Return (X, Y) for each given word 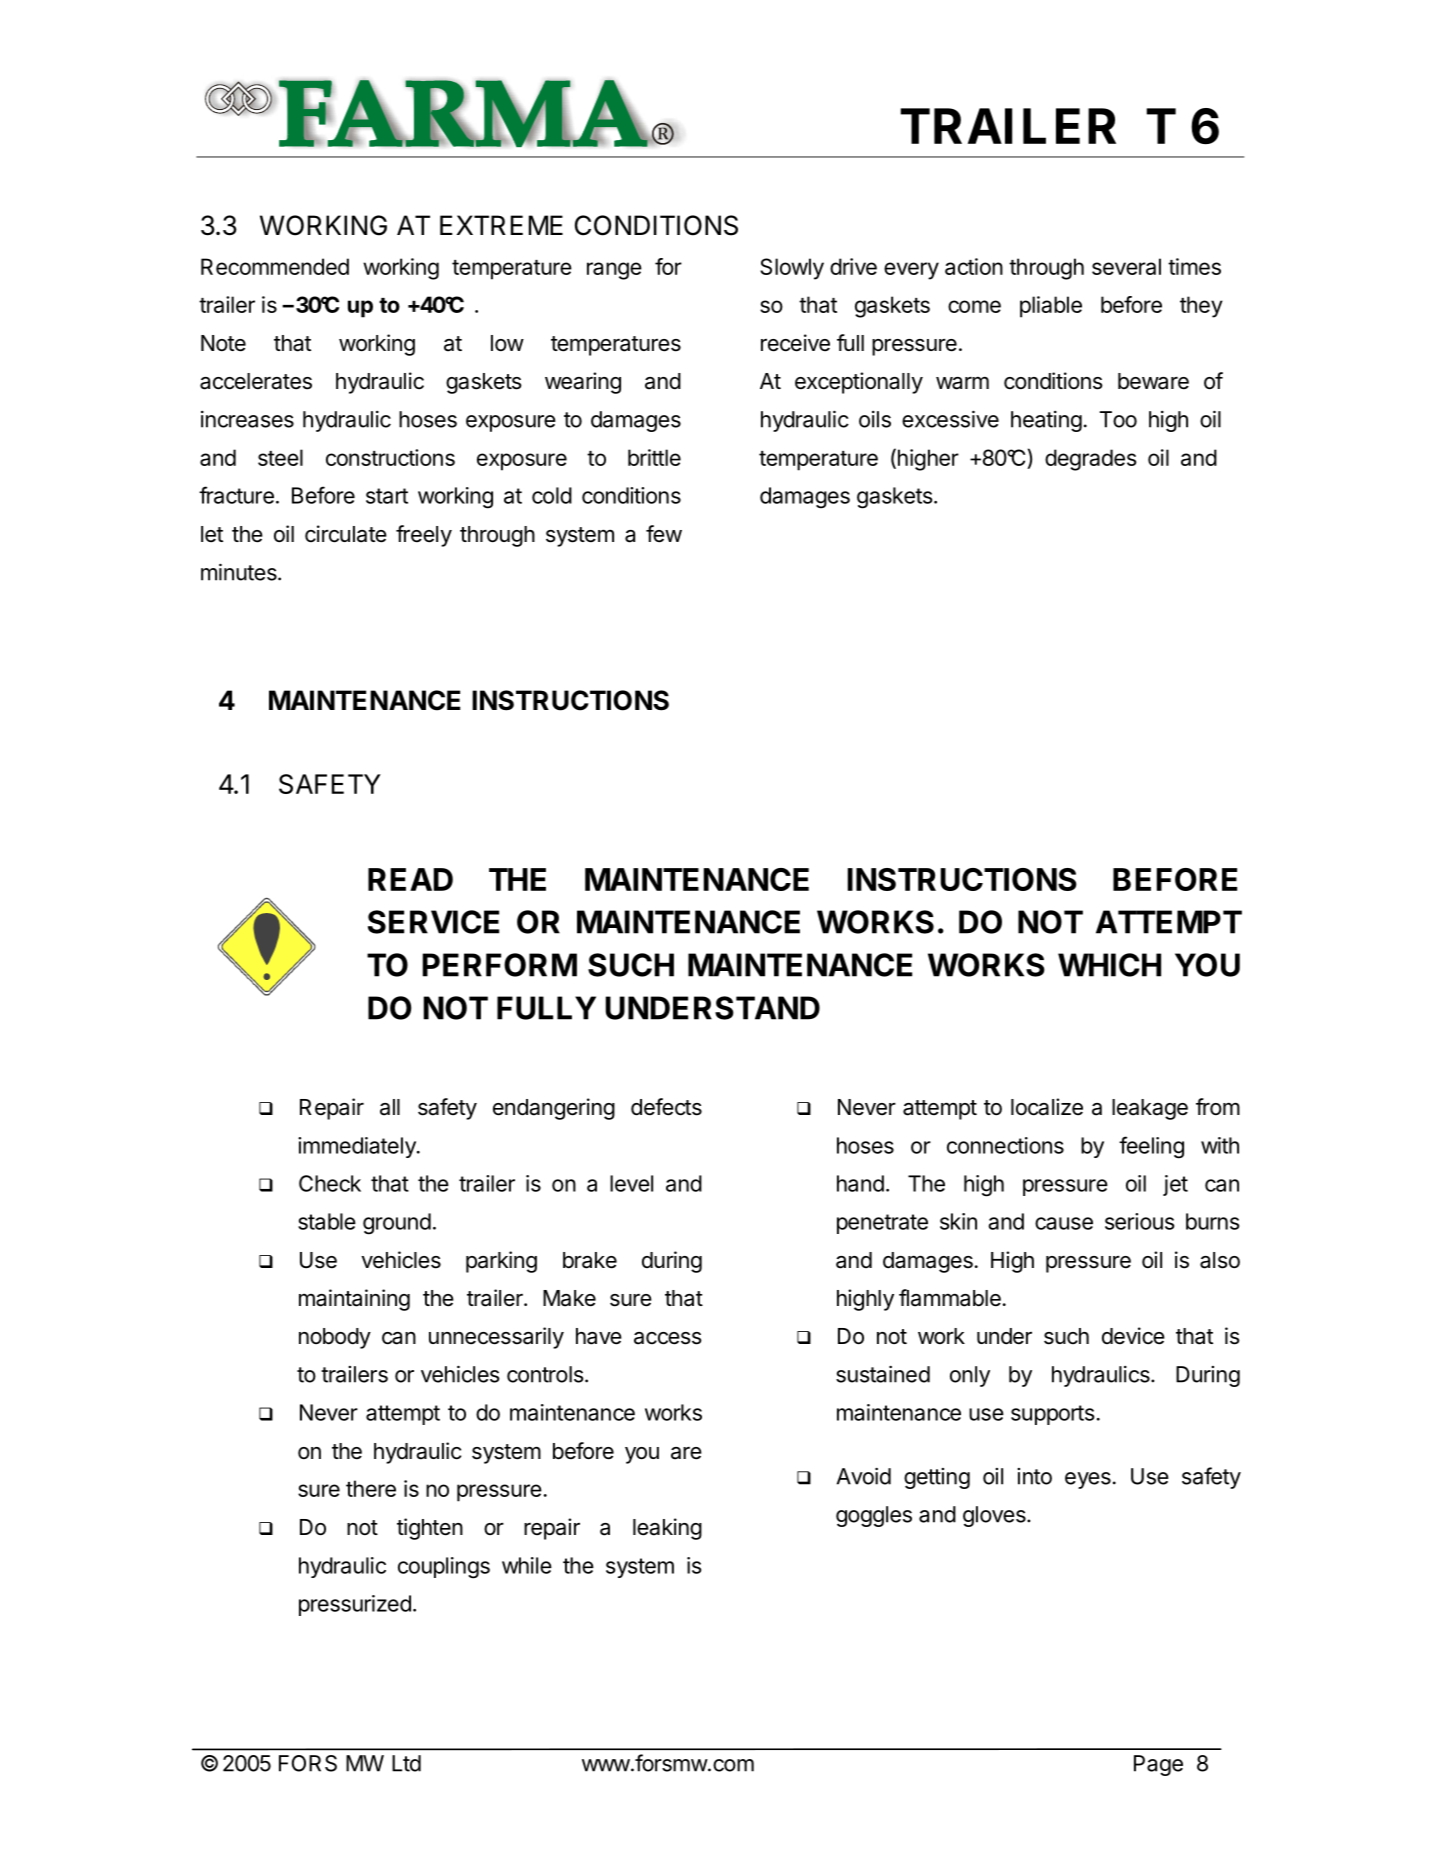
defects (666, 1107)
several (1126, 266)
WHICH (1109, 965)
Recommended (275, 266)
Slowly (792, 269)
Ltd (406, 1763)
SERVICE (433, 922)
